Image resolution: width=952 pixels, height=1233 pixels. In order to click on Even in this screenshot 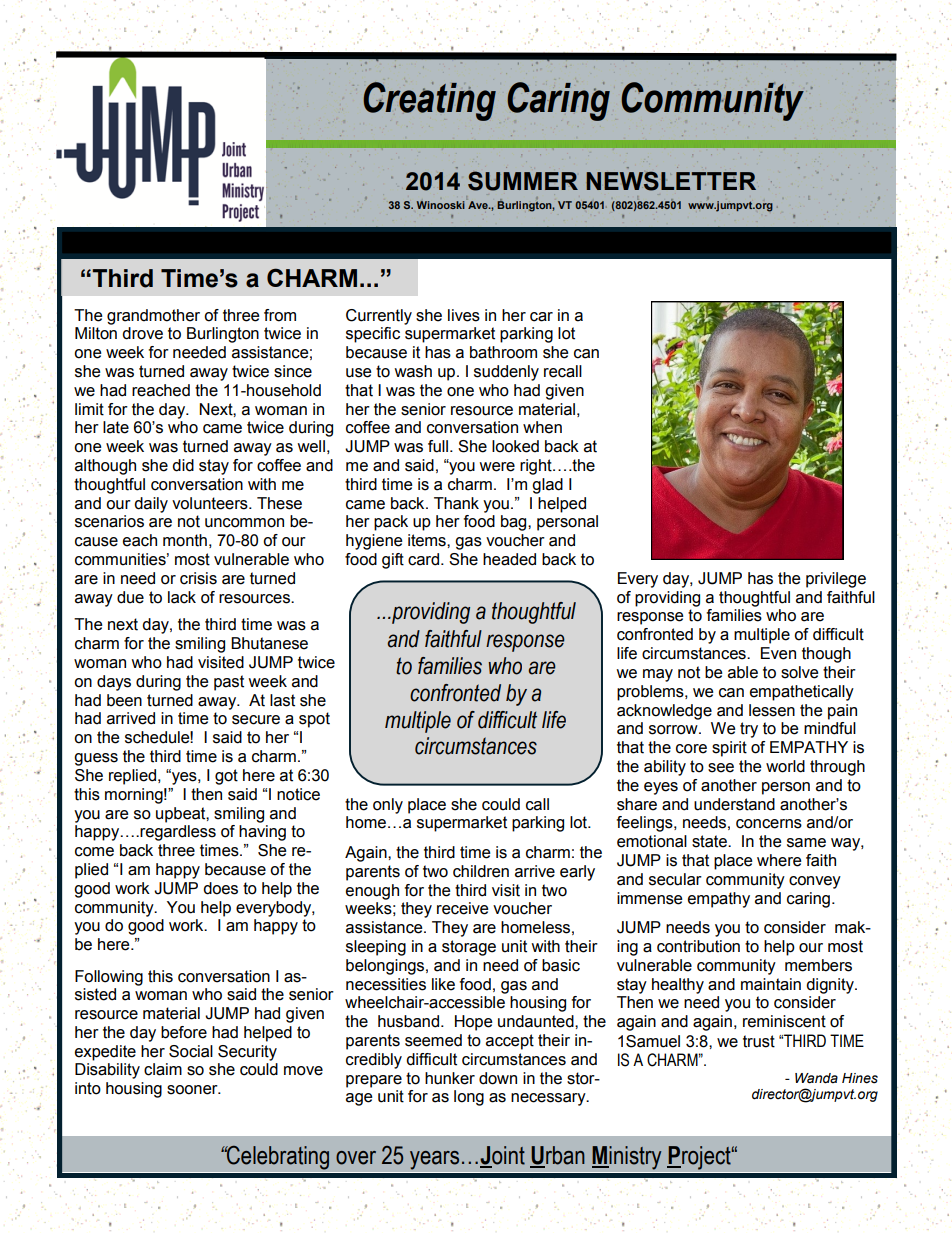, I will do `click(778, 653)`.
